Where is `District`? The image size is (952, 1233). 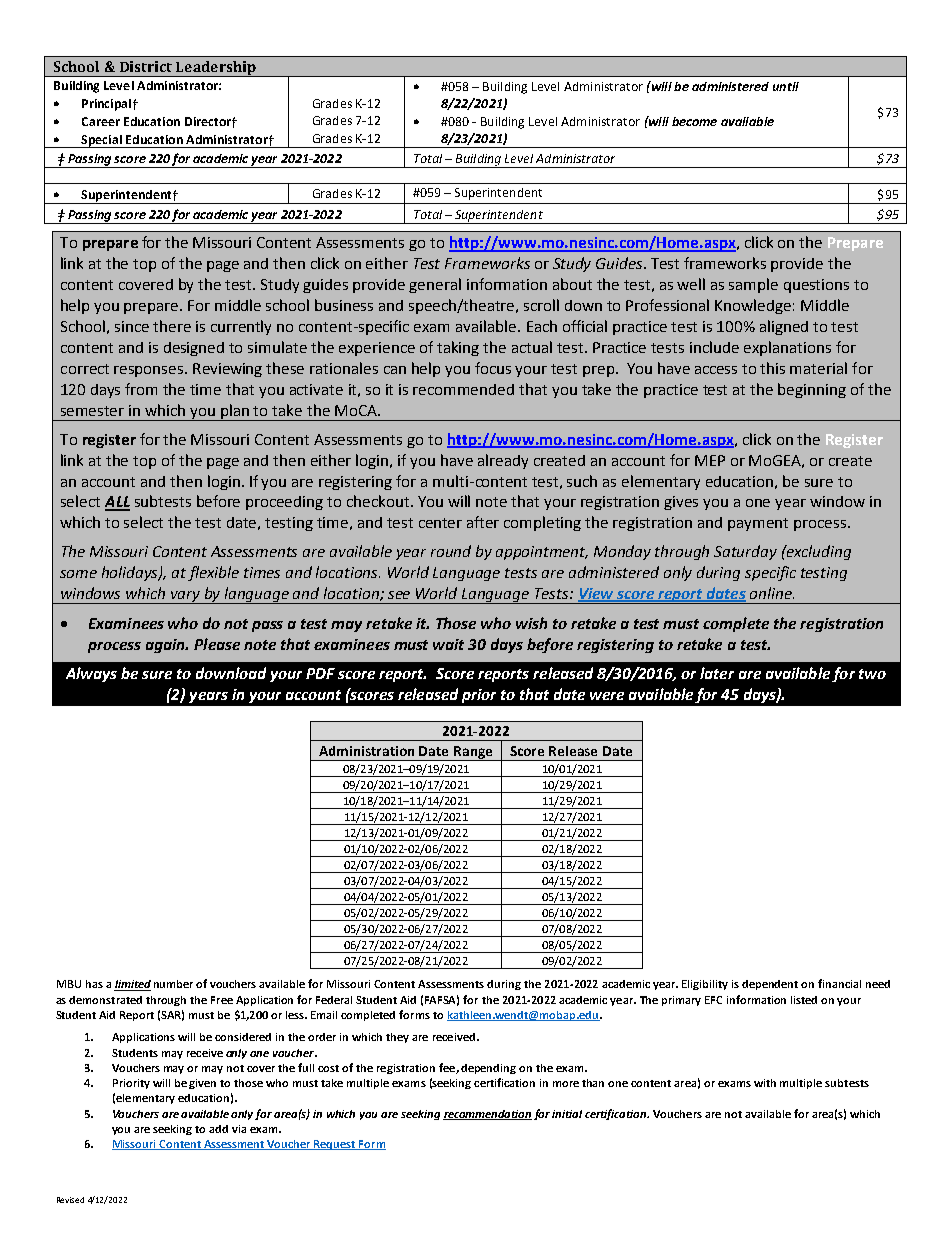
District is located at coordinates (146, 66).
